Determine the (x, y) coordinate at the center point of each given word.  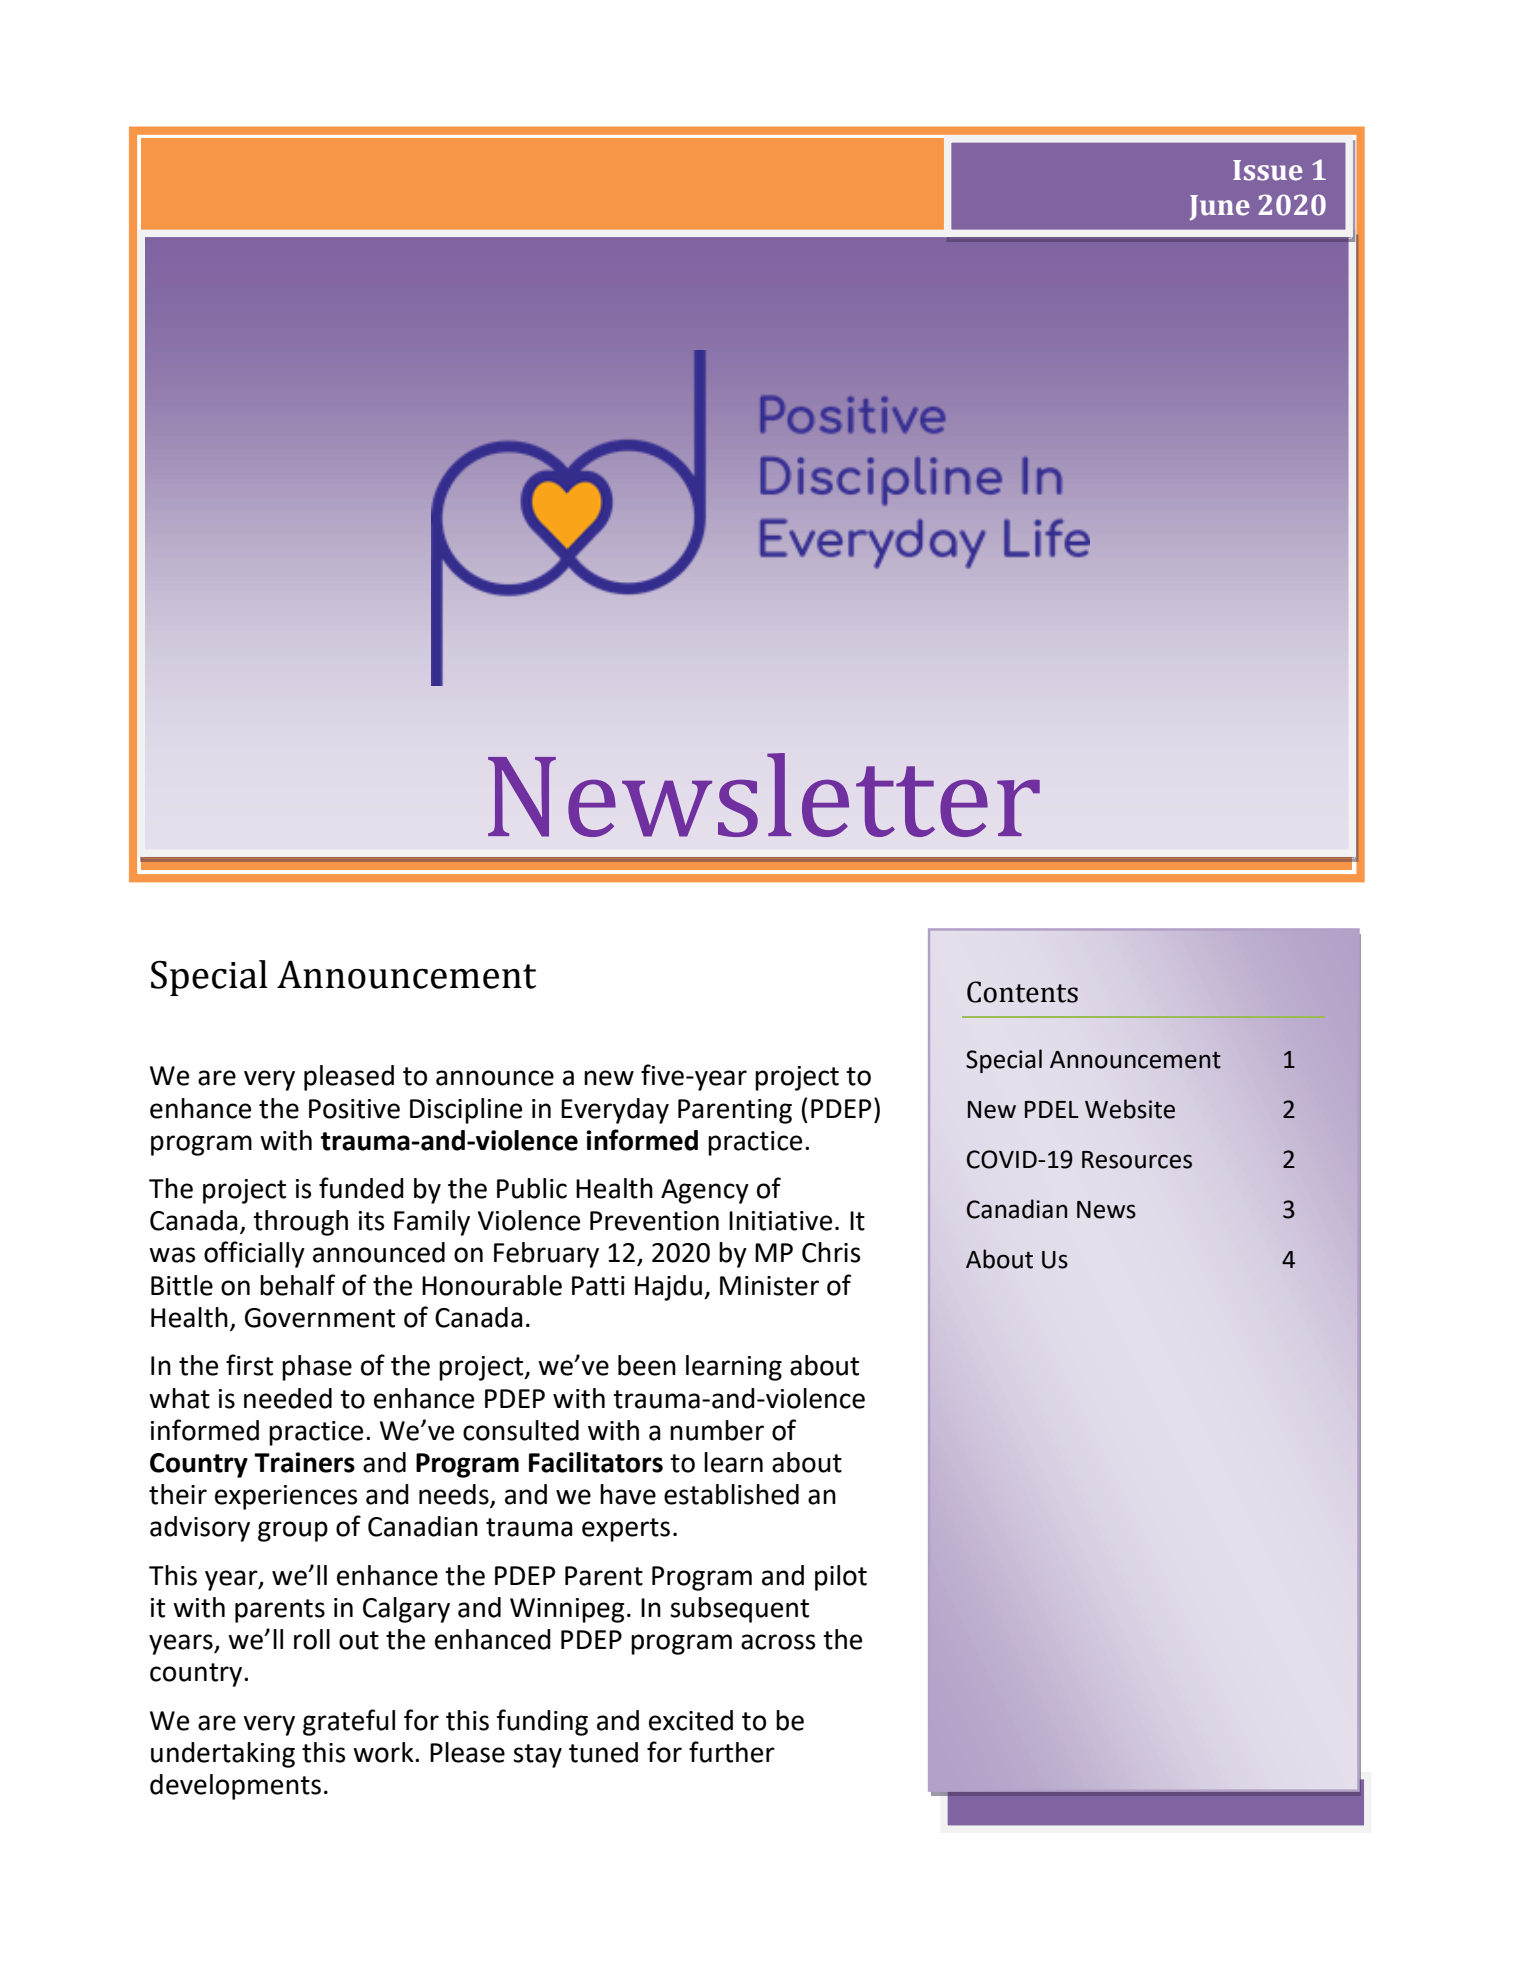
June (1220, 207)
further (732, 1752)
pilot (841, 1578)
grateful (349, 1722)
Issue (1268, 170)
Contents (1022, 992)
